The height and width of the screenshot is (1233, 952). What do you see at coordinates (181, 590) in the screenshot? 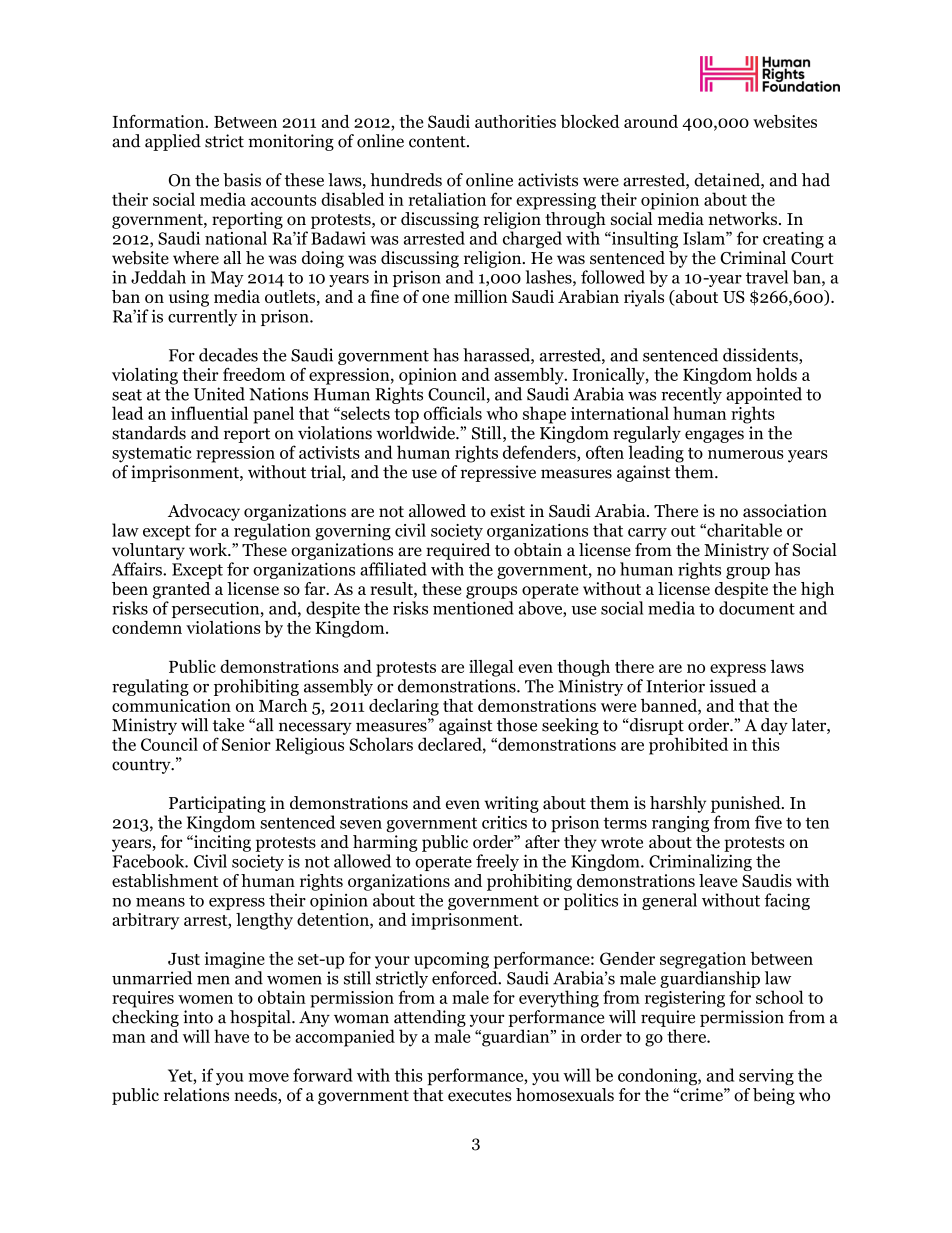
I see `granted` at bounding box center [181, 590].
